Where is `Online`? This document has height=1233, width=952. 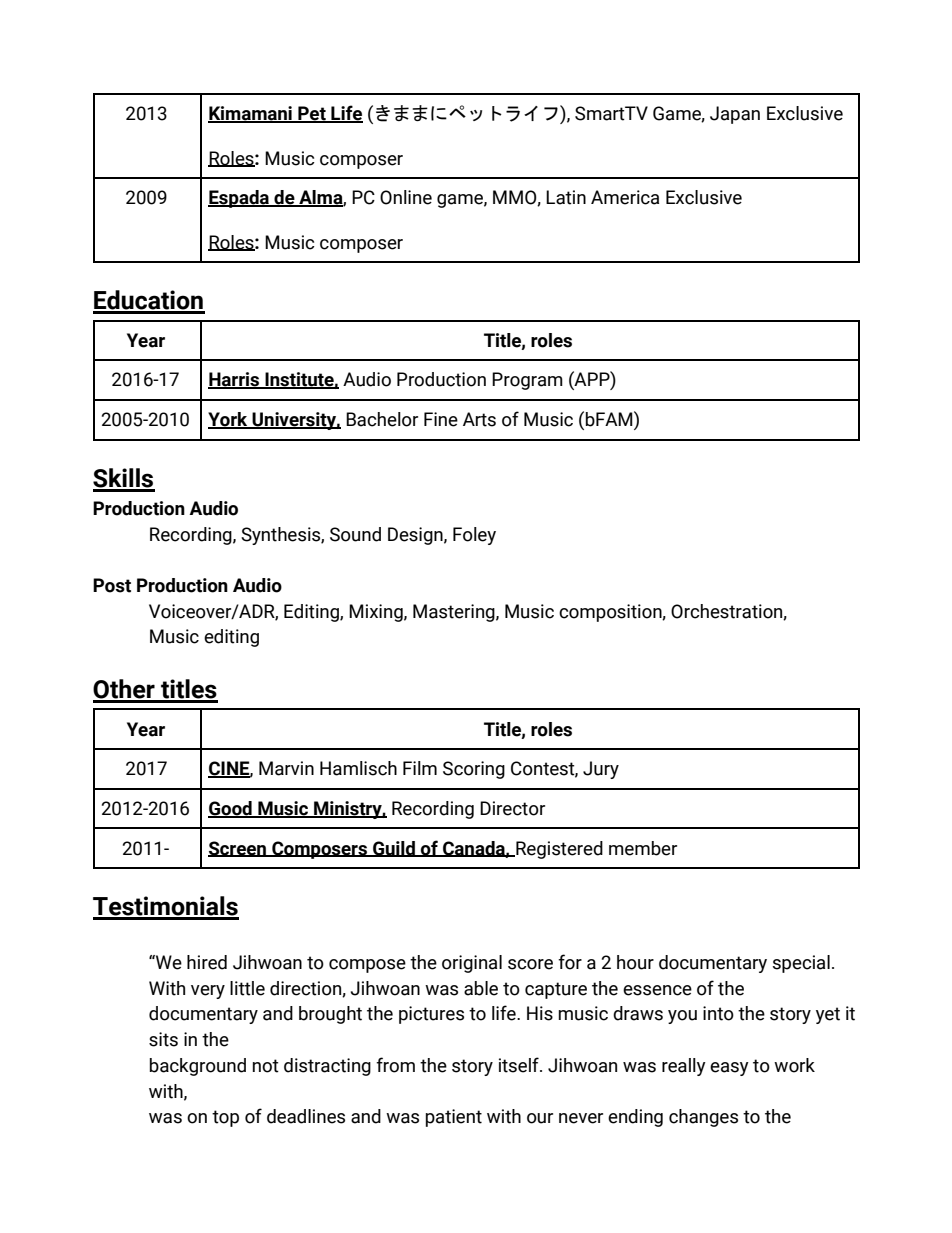
Online is located at coordinates (406, 197).
